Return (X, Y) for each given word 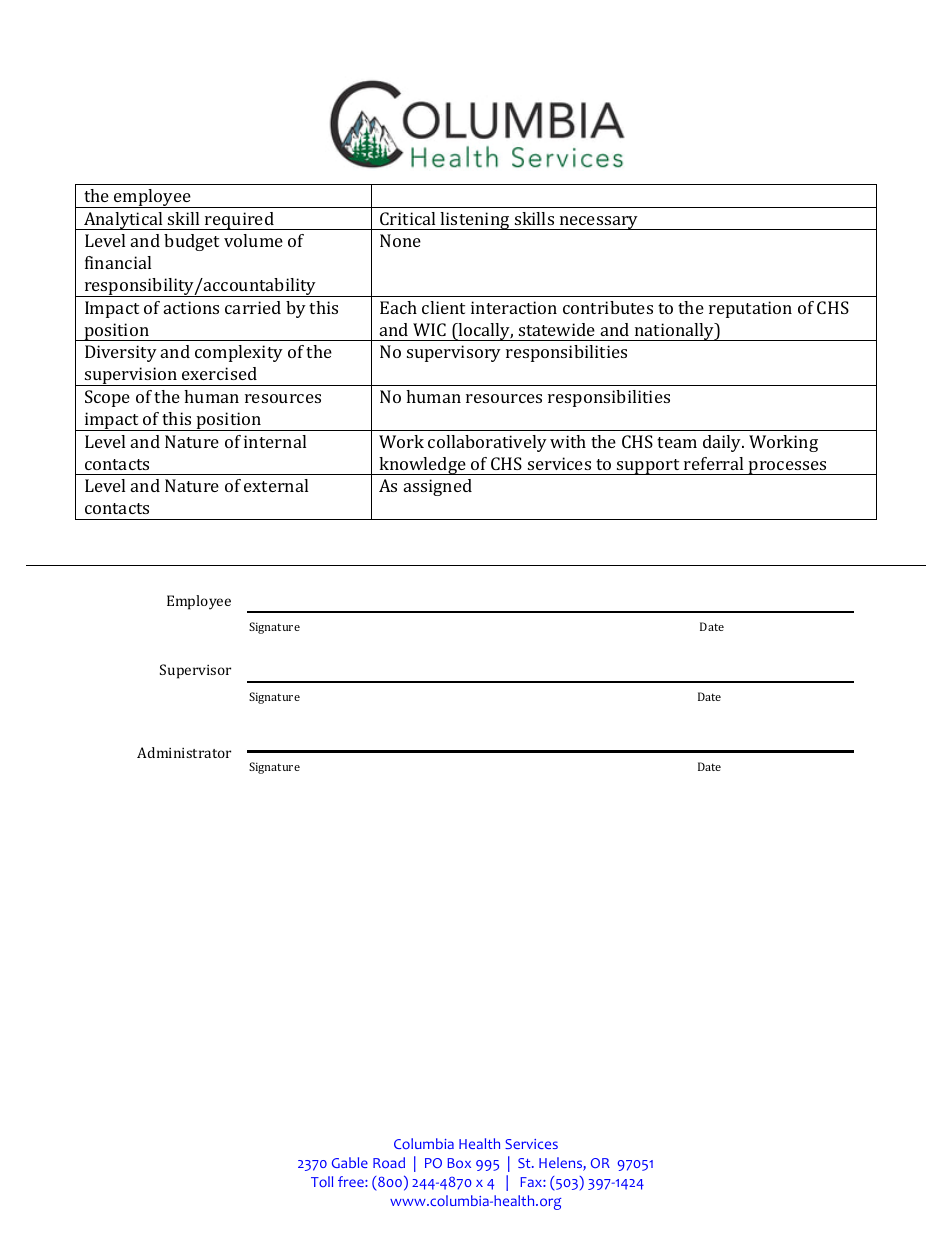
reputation (750, 309)
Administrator (184, 752)
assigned (438, 487)
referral (713, 463)
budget (191, 242)
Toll (322, 1181)
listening (475, 221)
